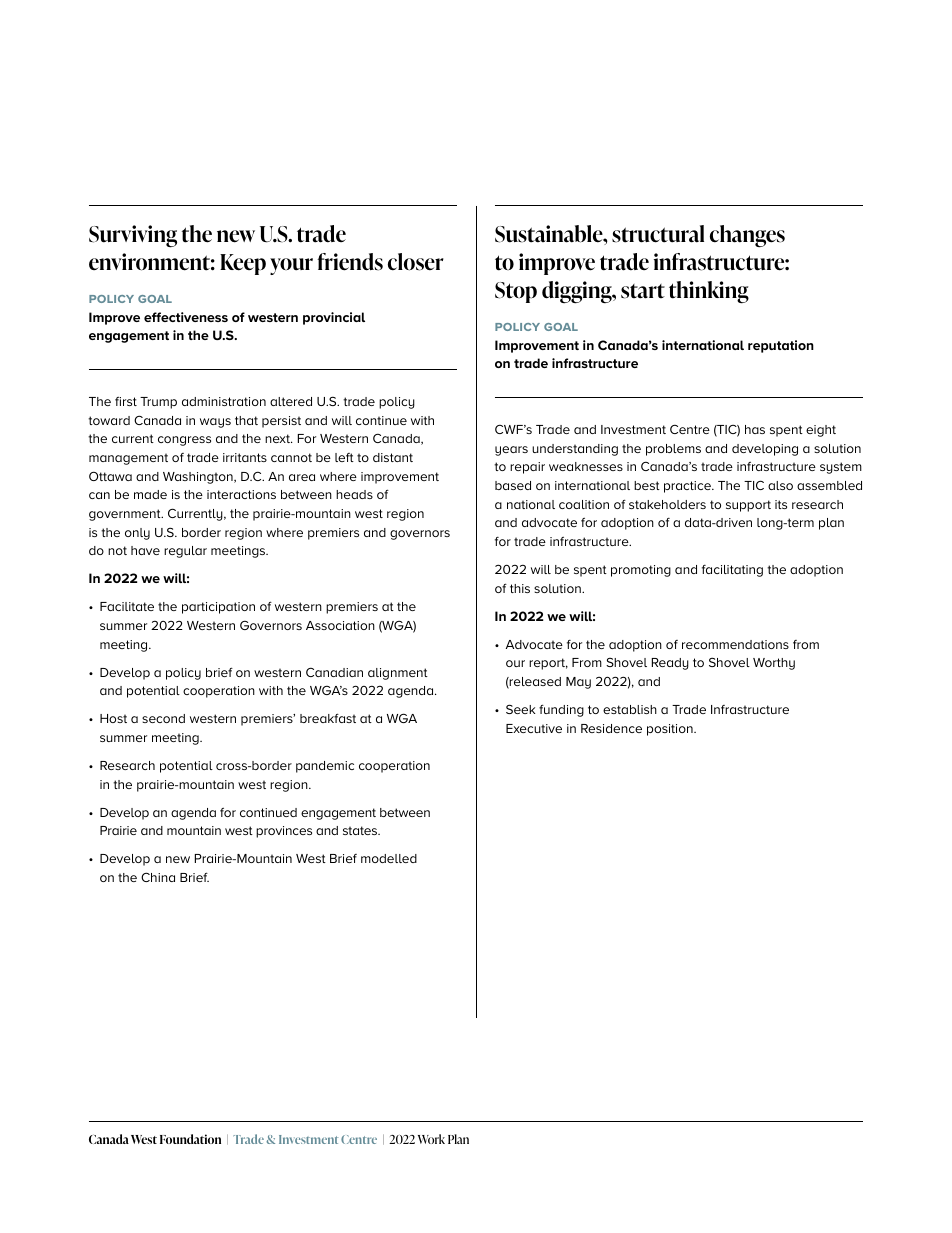 This screenshot has height=1233, width=952. I want to click on closer, so click(416, 262).
